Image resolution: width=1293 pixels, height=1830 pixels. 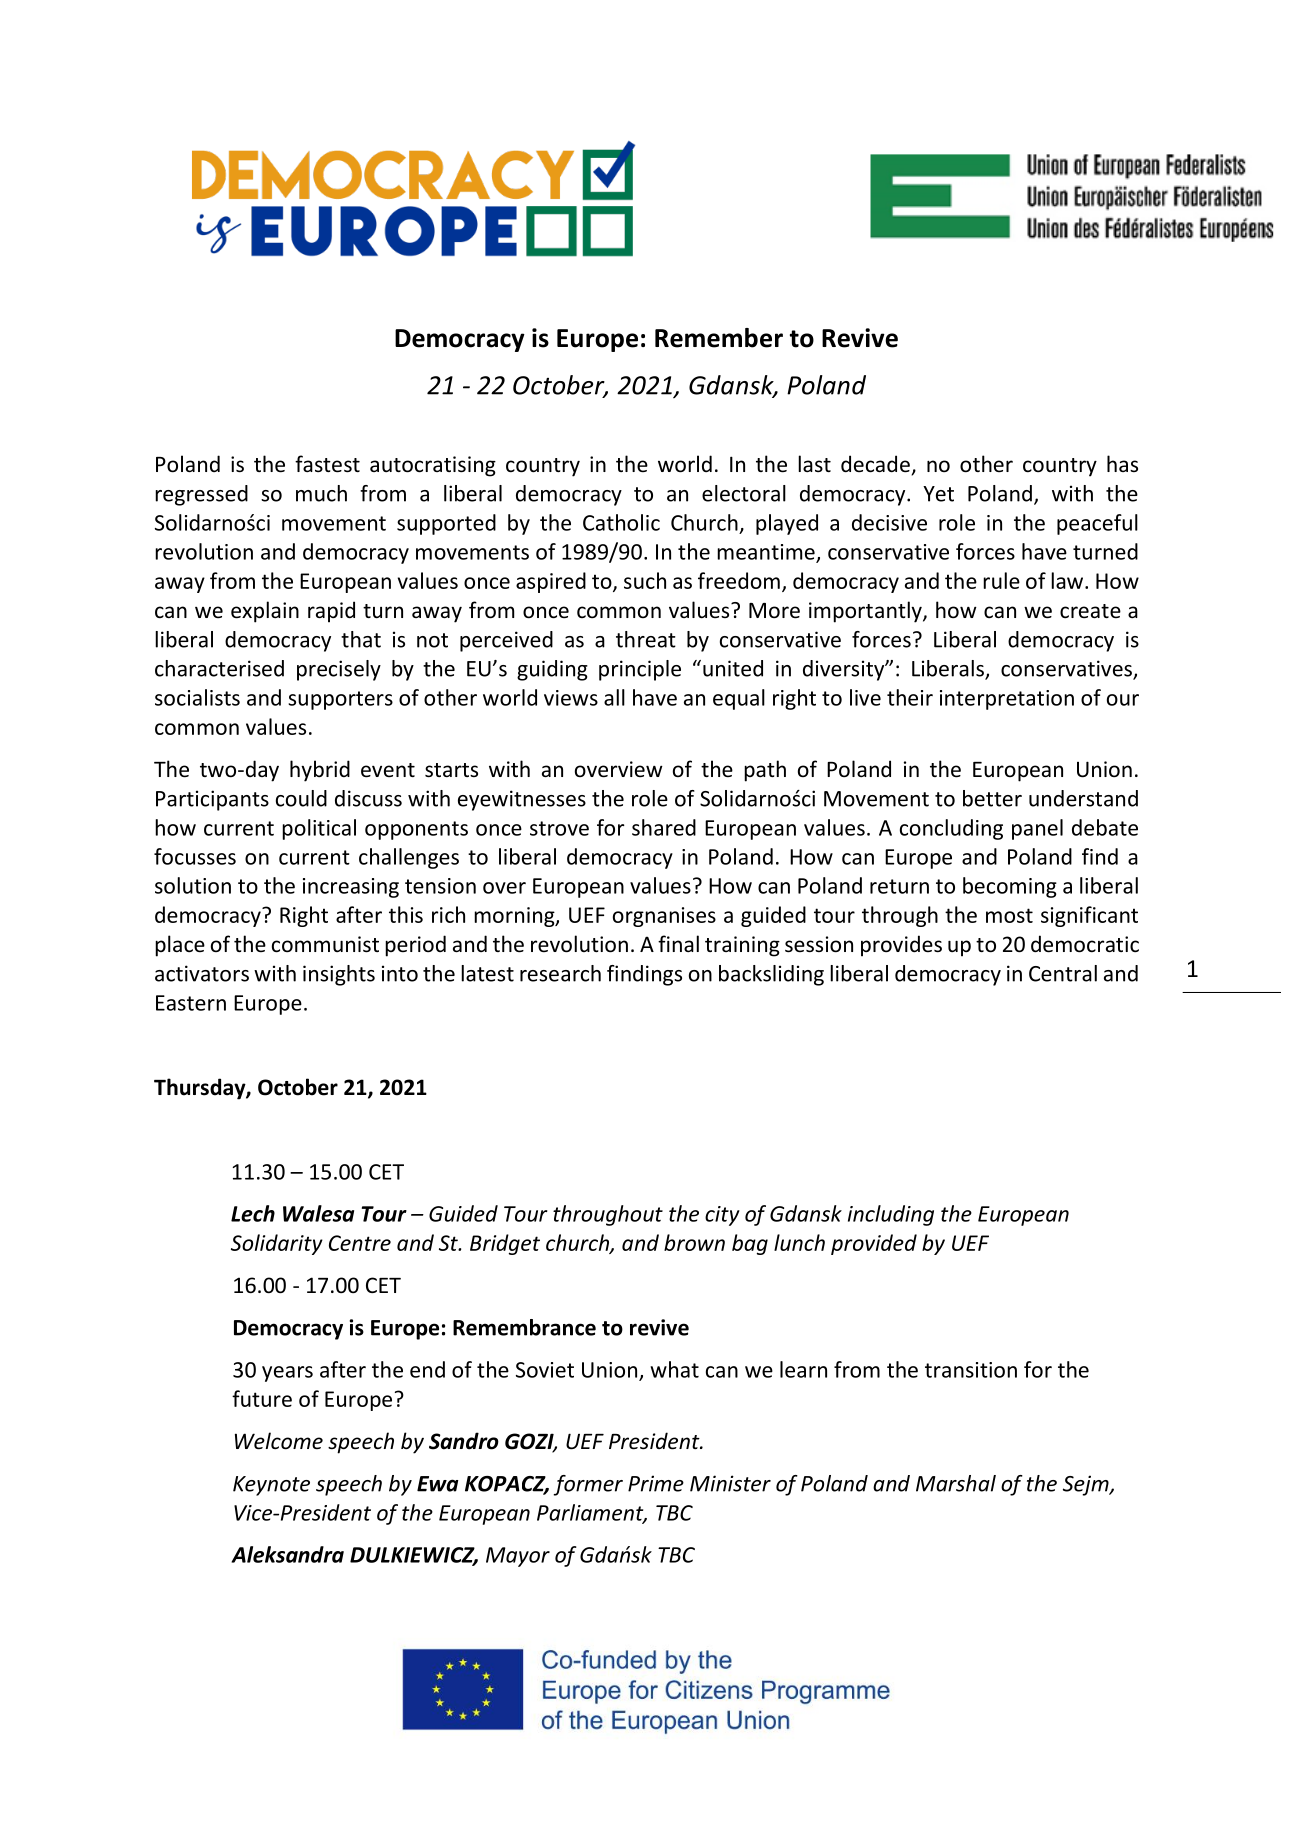 I want to click on final, so click(x=678, y=943).
